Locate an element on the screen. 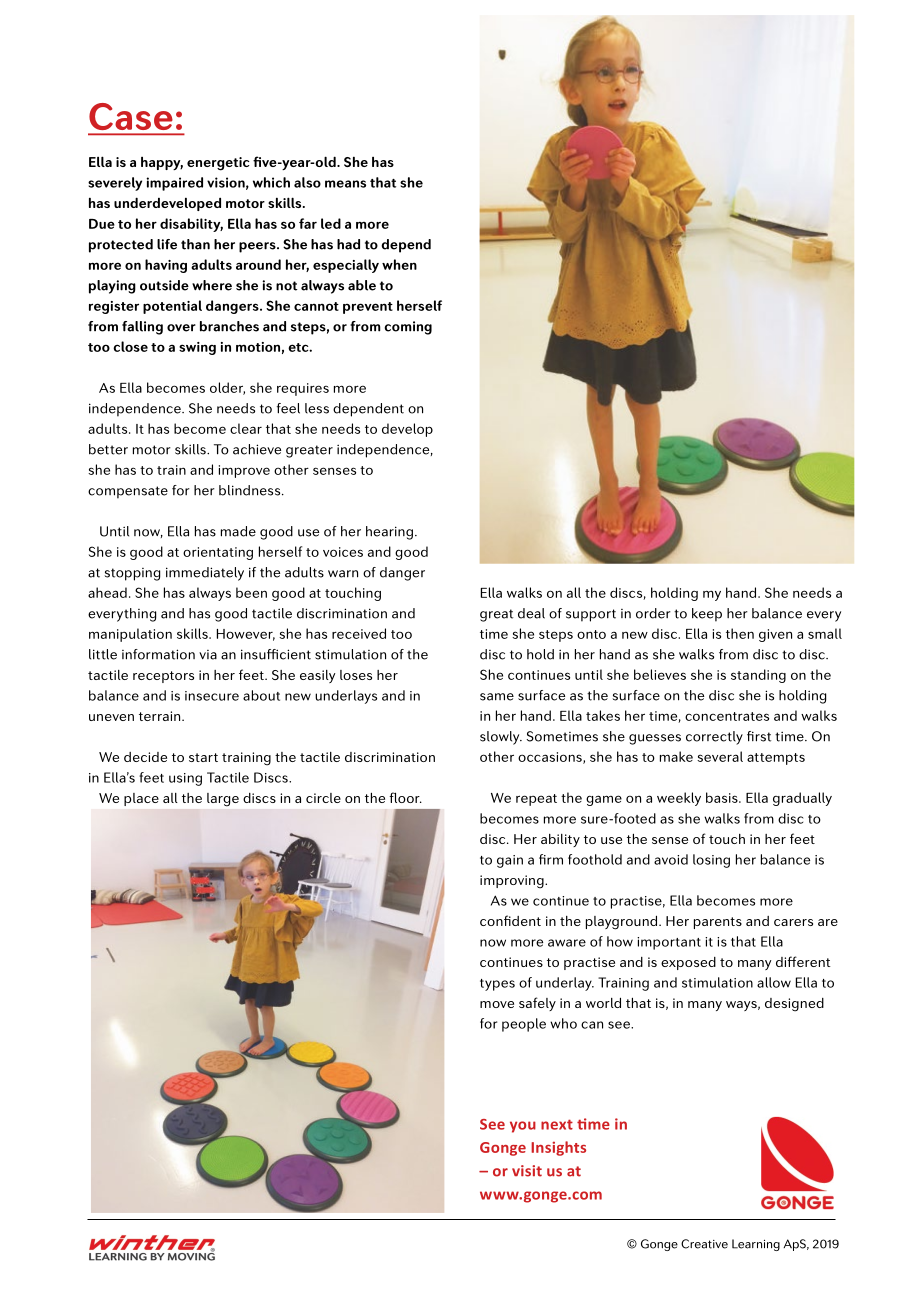 This screenshot has height=1308, width=924. visit is located at coordinates (527, 1171).
